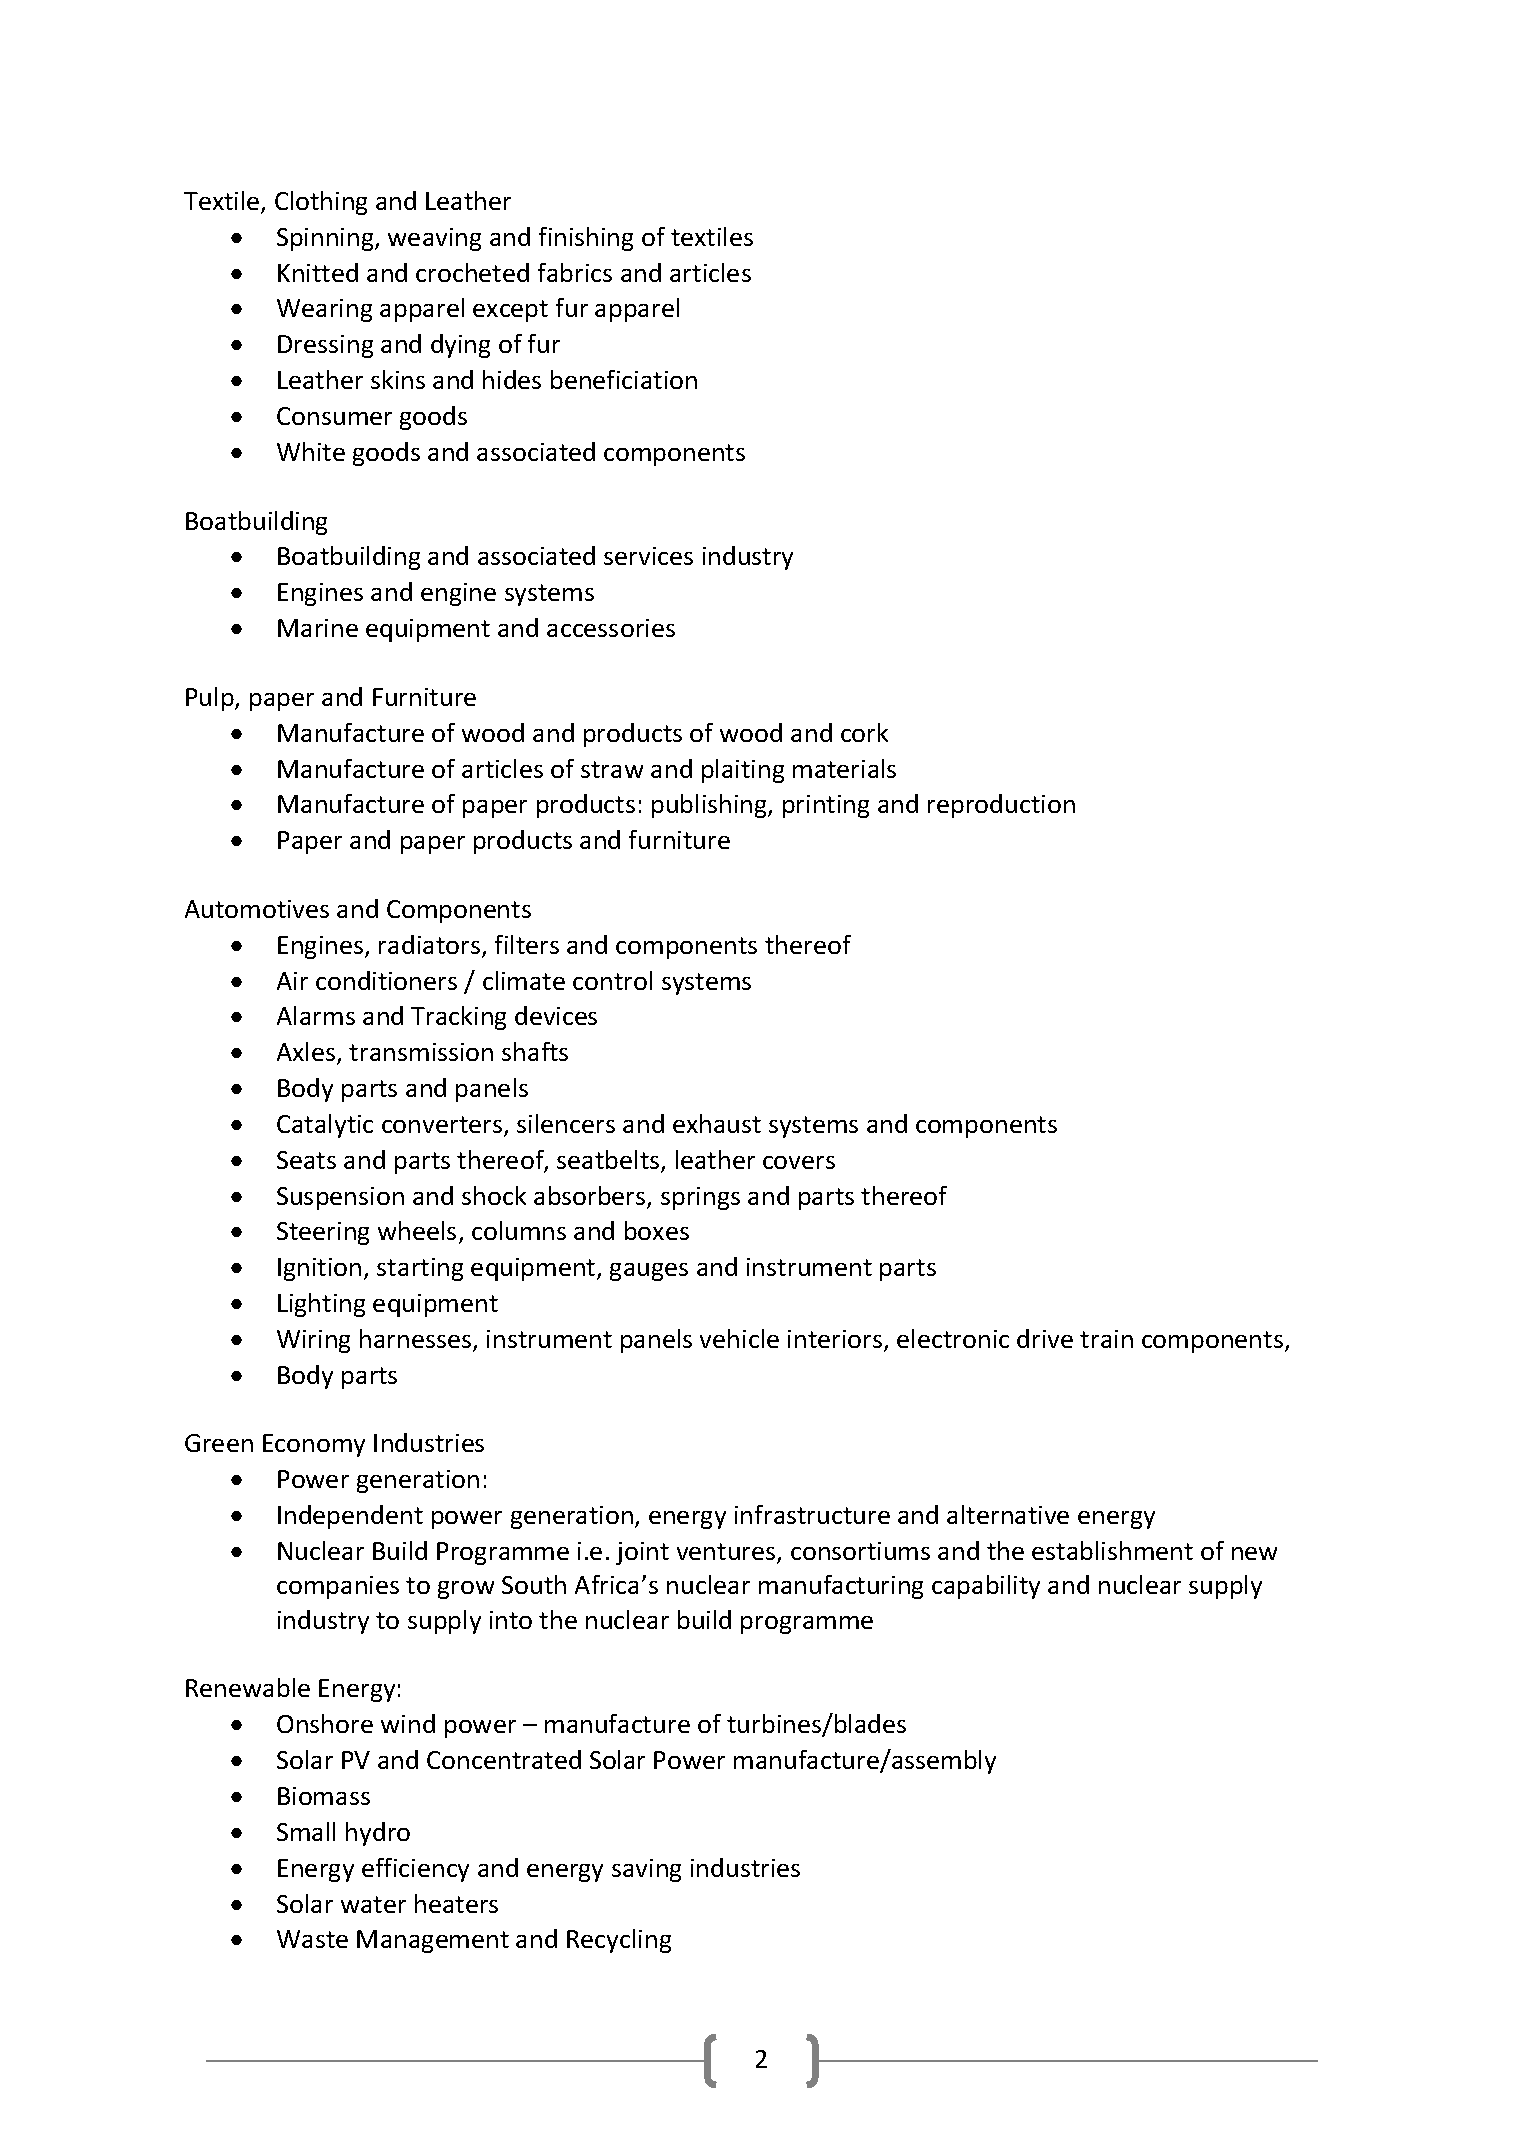  What do you see at coordinates (312, 1939) in the screenshot?
I see `Waste` at bounding box center [312, 1939].
